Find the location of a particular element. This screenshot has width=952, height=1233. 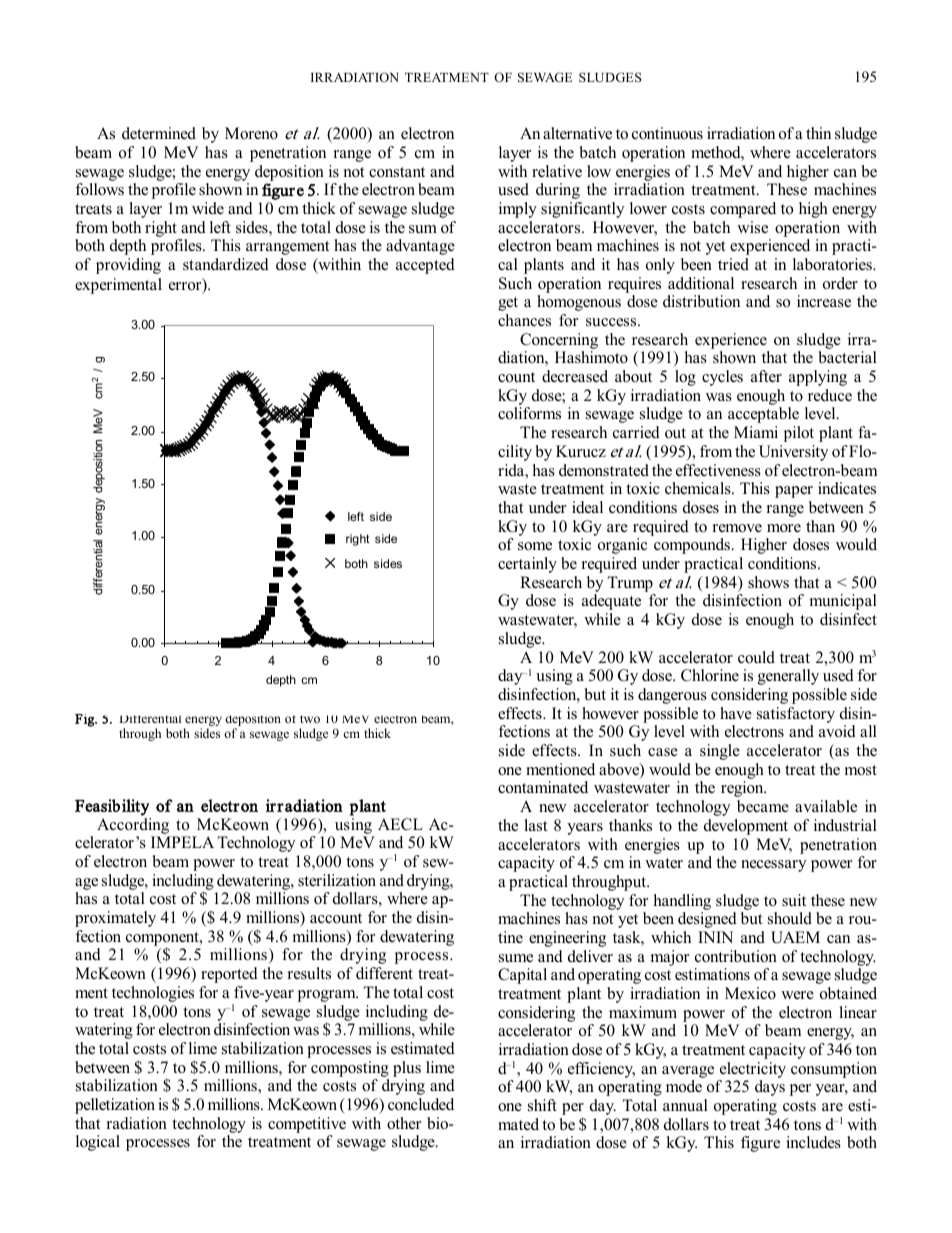

competitive is located at coordinates (307, 1125).
